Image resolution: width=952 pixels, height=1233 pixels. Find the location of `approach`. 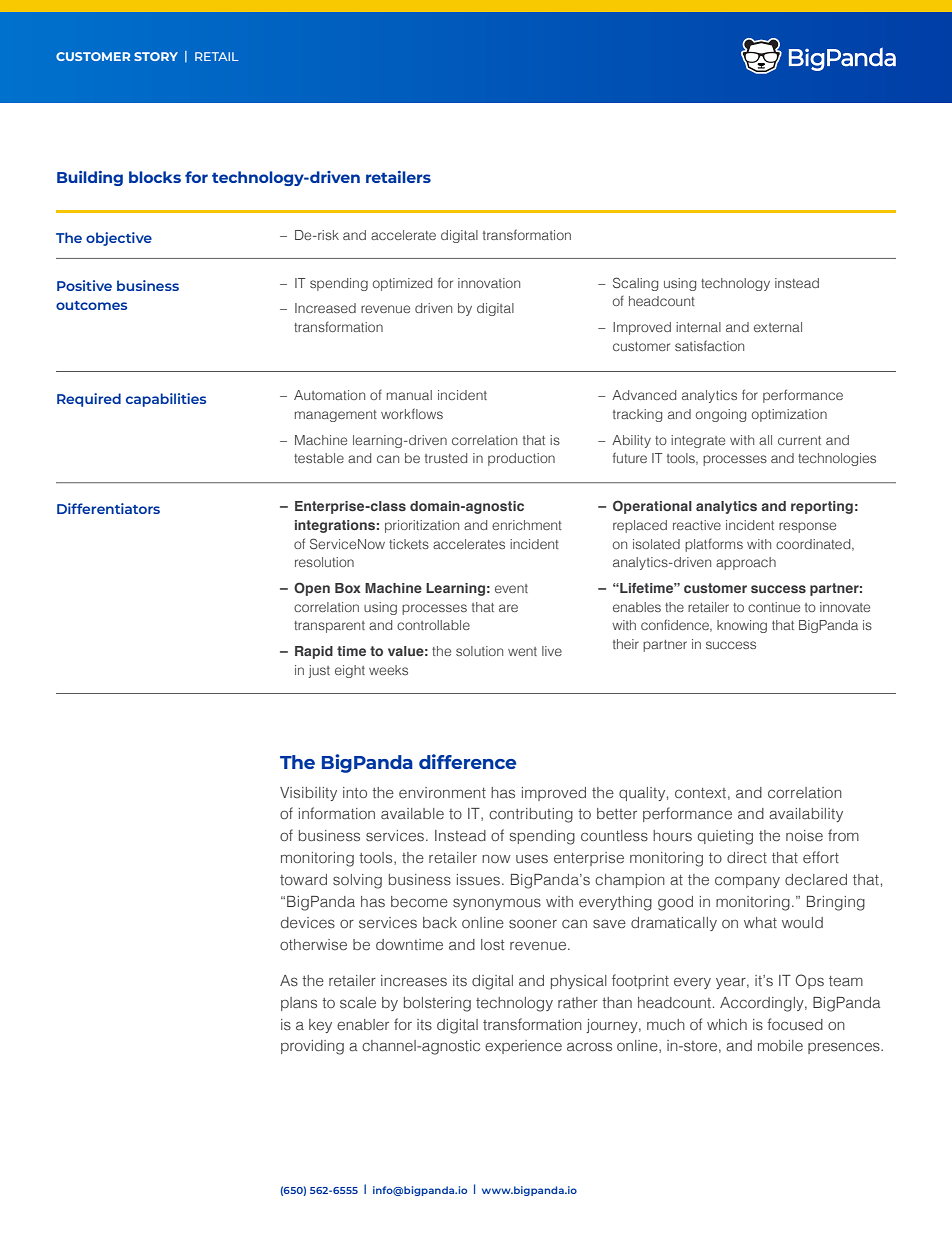

approach is located at coordinates (746, 563).
